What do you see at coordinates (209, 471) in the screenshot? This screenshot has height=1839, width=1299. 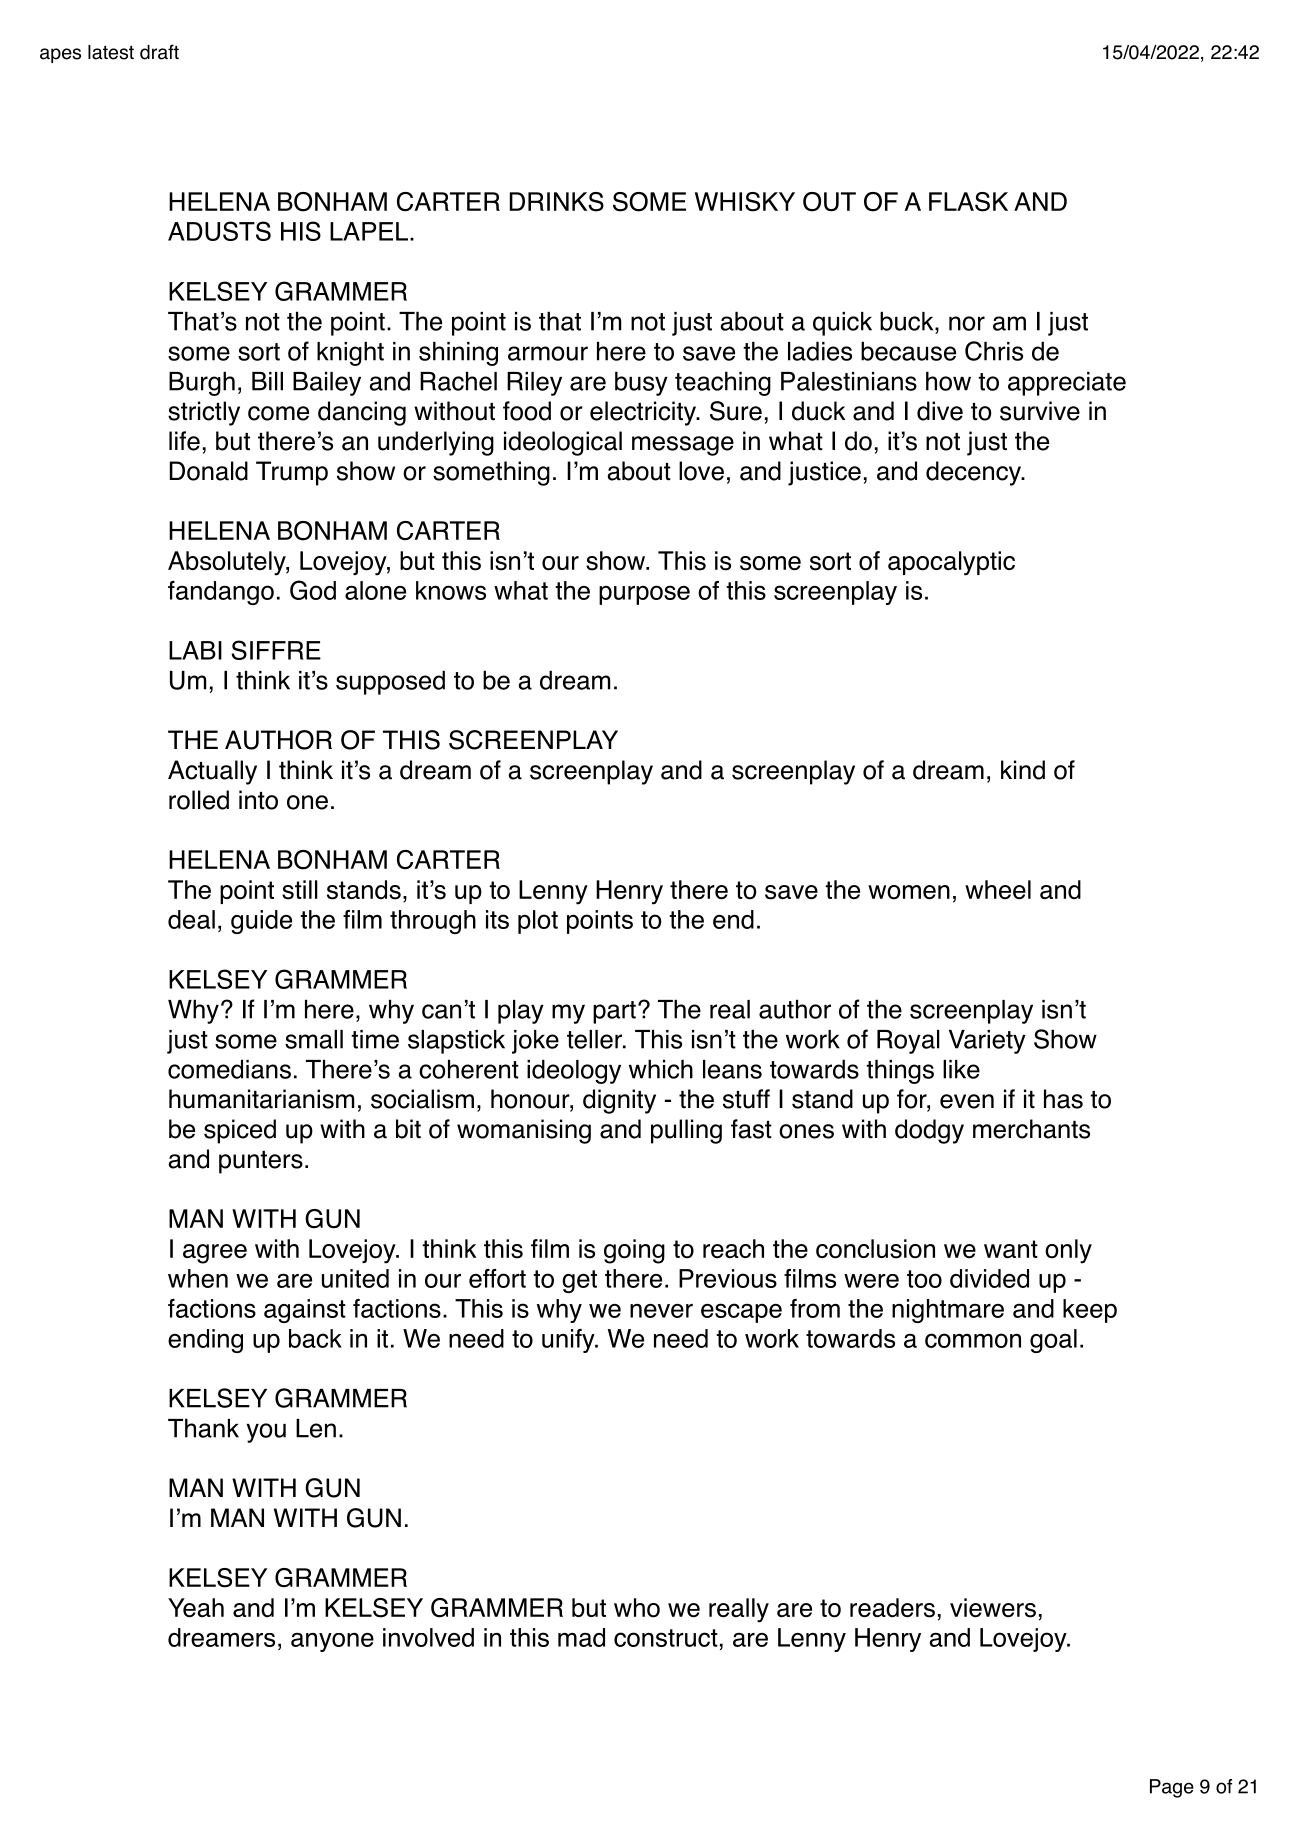 I see `Donald` at bounding box center [209, 471].
